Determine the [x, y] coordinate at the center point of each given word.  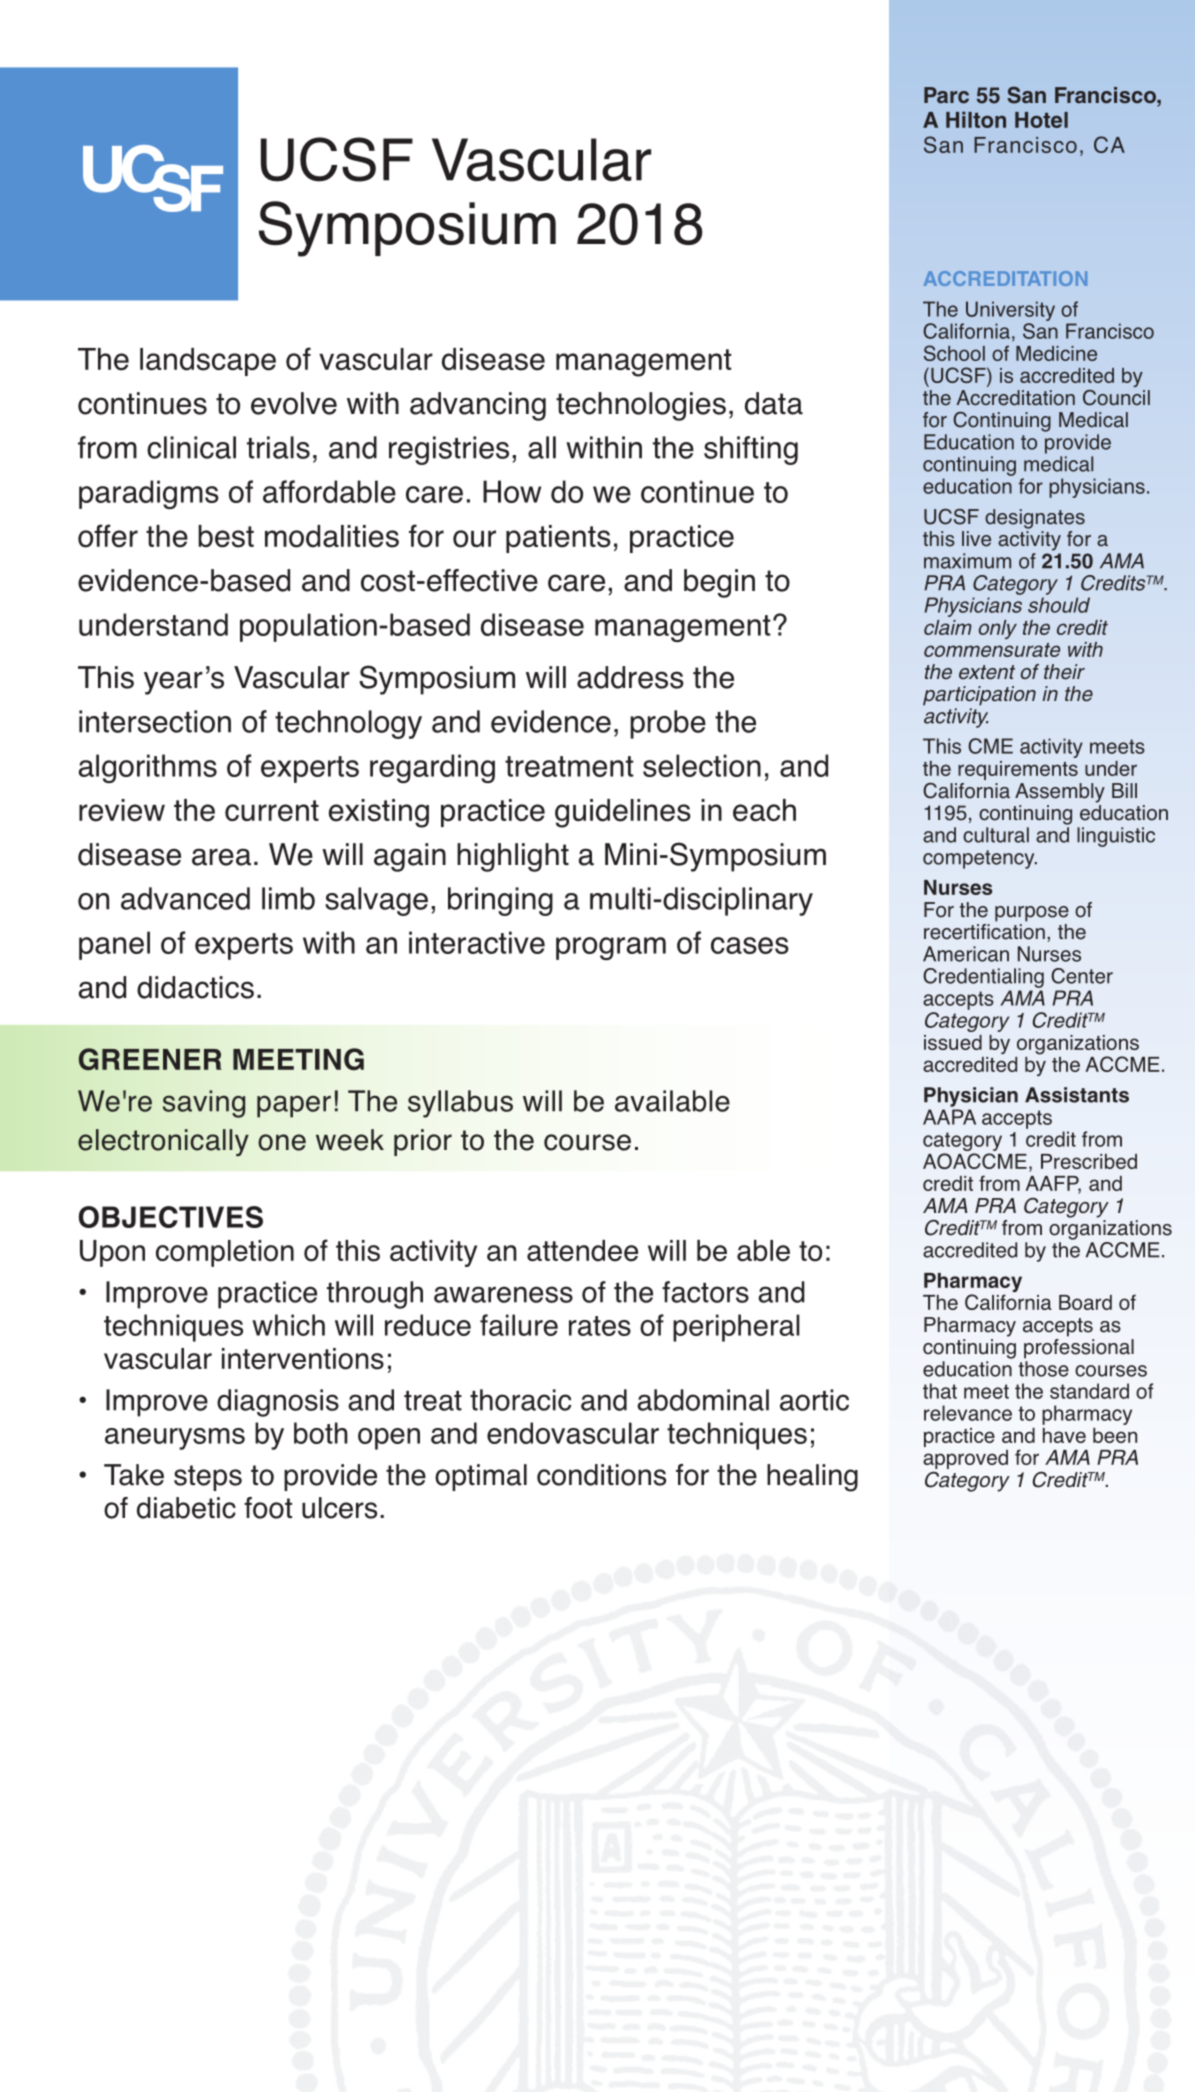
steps [208, 1478]
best [226, 536]
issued [953, 1042]
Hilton [976, 119]
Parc [946, 95]
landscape [208, 362]
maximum [967, 561]
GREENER [150, 1059]
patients [558, 539]
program [611, 948]
